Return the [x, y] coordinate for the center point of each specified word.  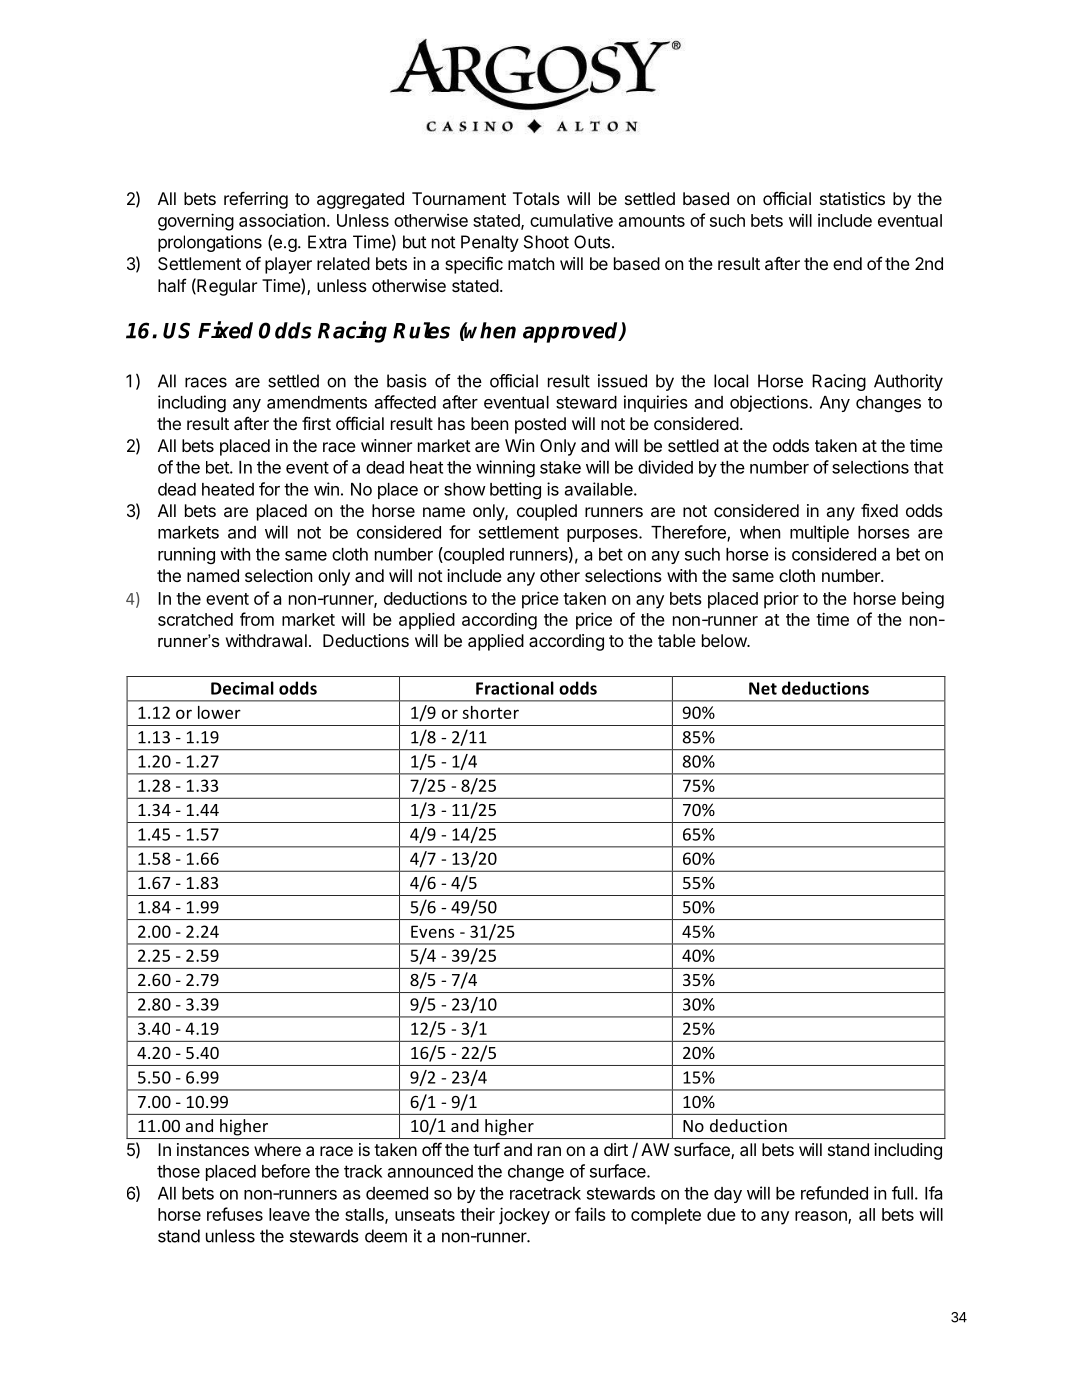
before [286, 1171]
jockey [524, 1216]
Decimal [242, 688]
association [282, 220]
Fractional [515, 688]
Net [763, 688]
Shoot [546, 242]
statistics [852, 198]
